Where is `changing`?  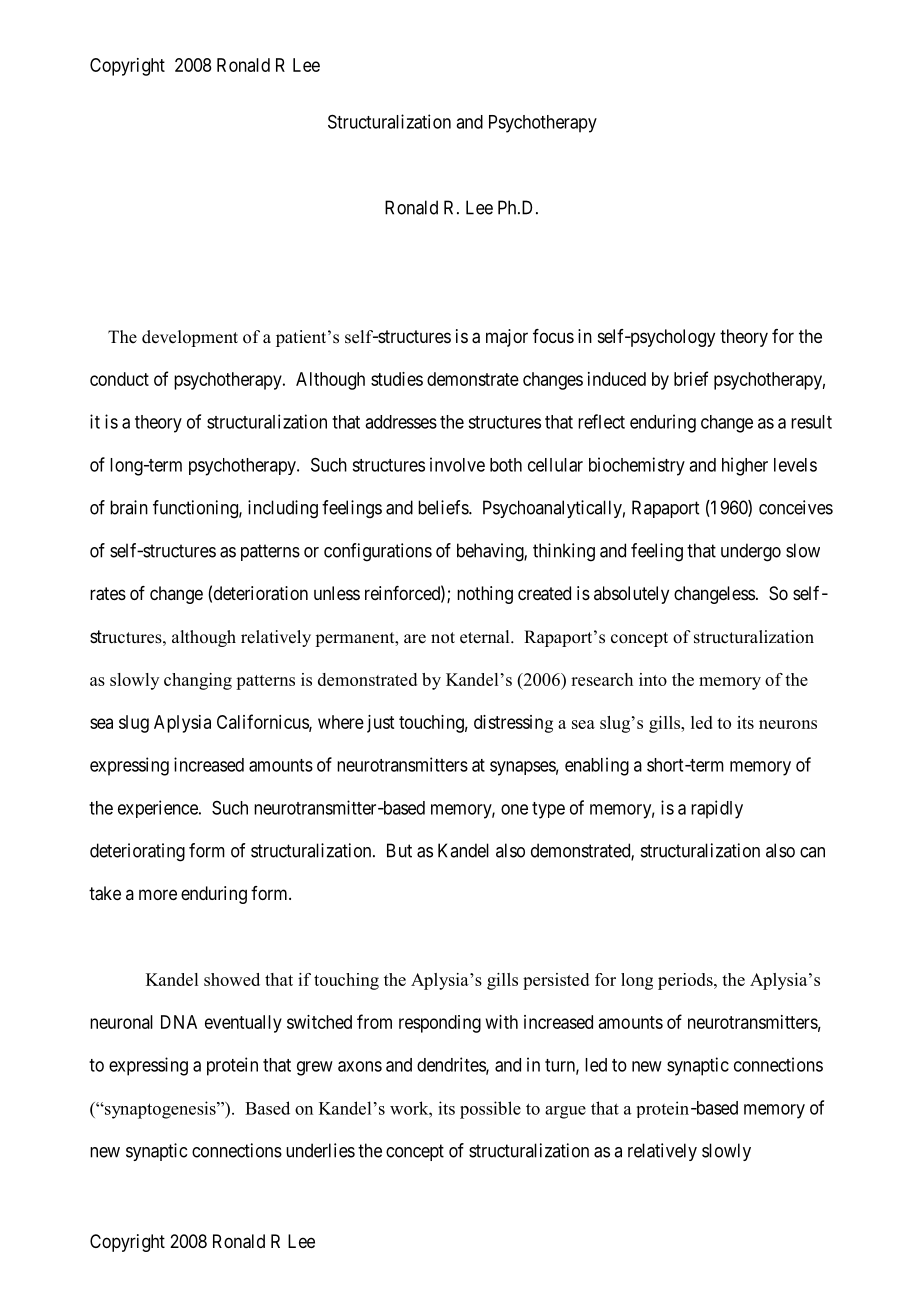 changing is located at coordinates (198, 681).
